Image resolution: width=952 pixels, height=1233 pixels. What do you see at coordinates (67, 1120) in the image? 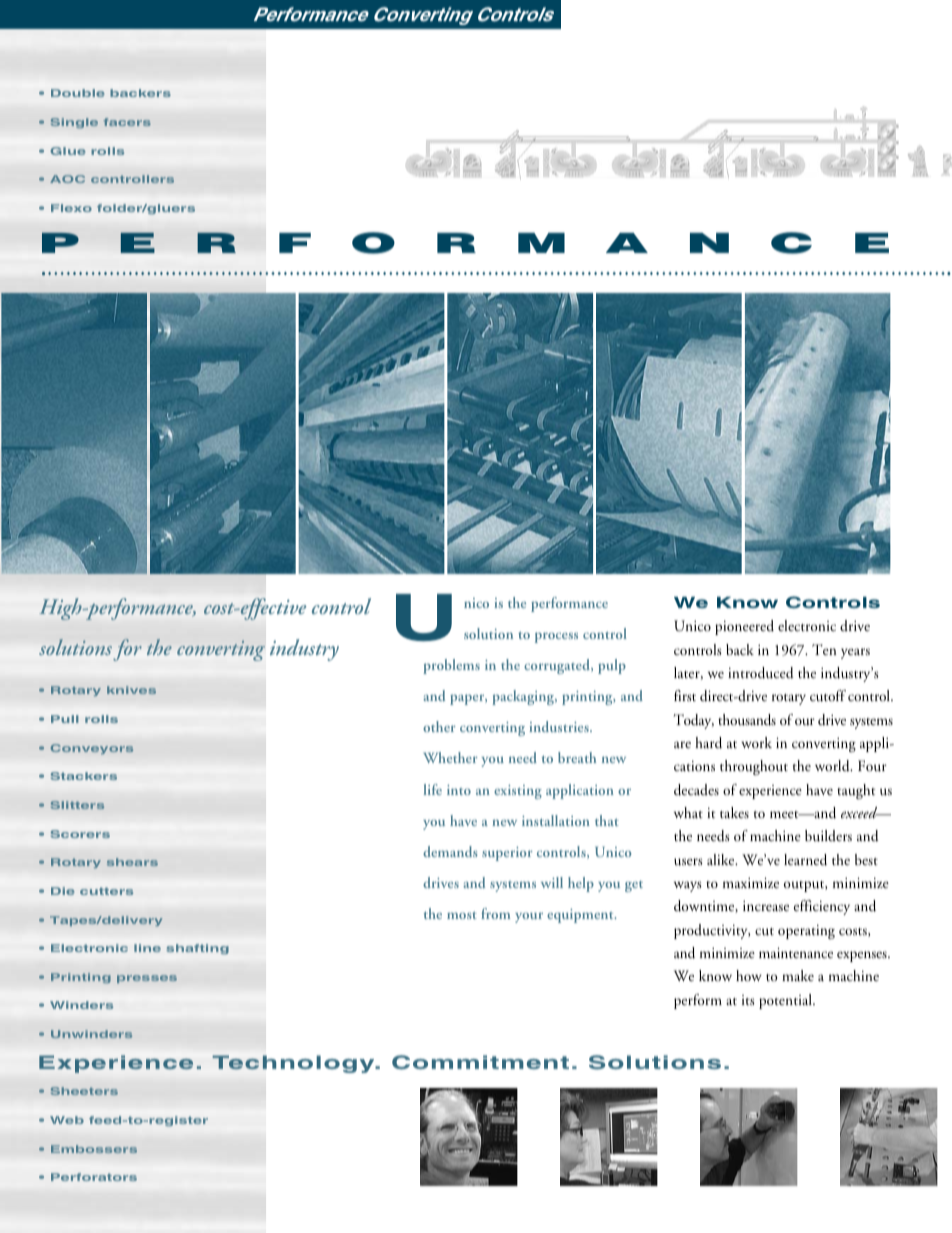
I see `Web` at bounding box center [67, 1120].
